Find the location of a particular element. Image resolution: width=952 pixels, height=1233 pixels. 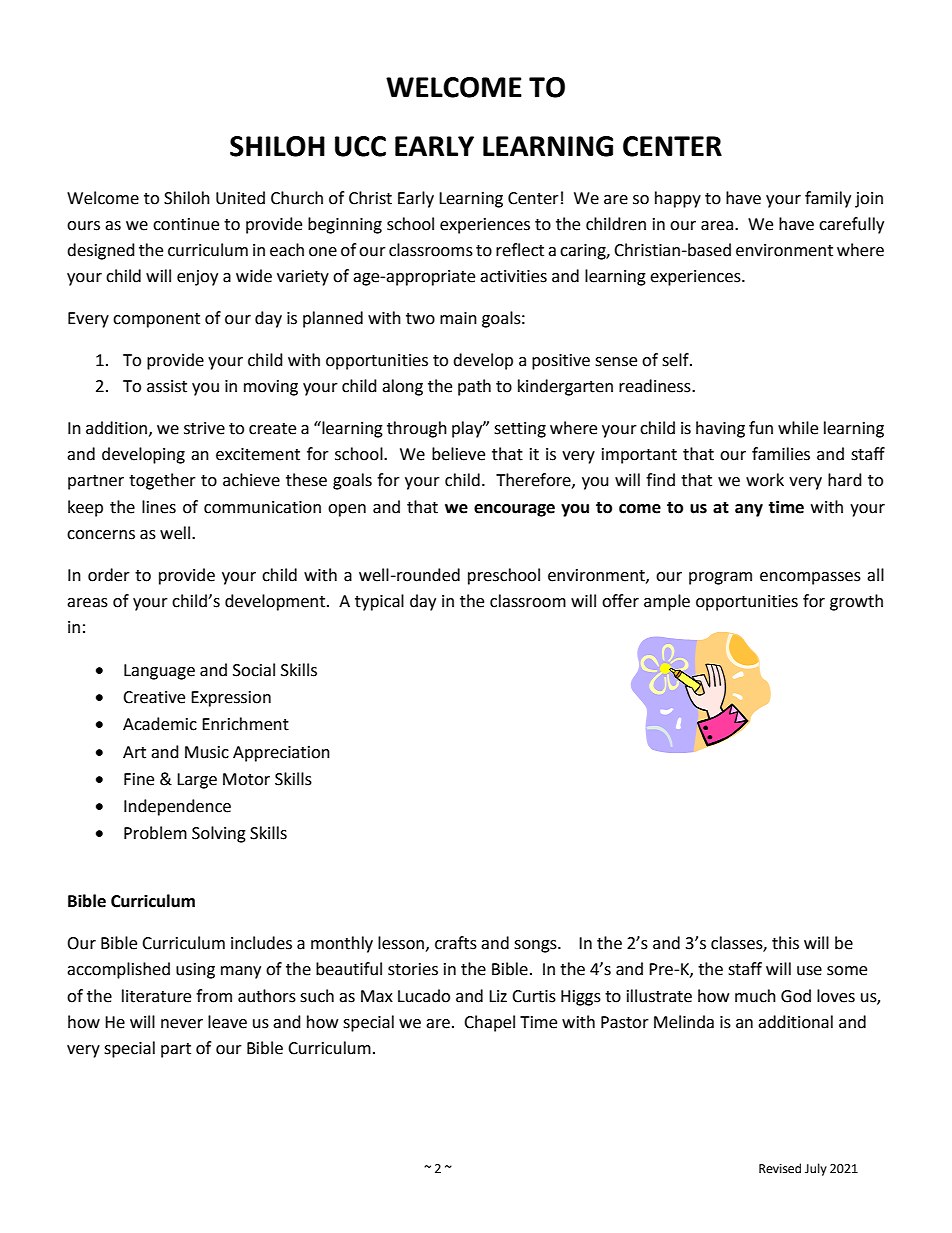

crafts is located at coordinates (456, 943).
